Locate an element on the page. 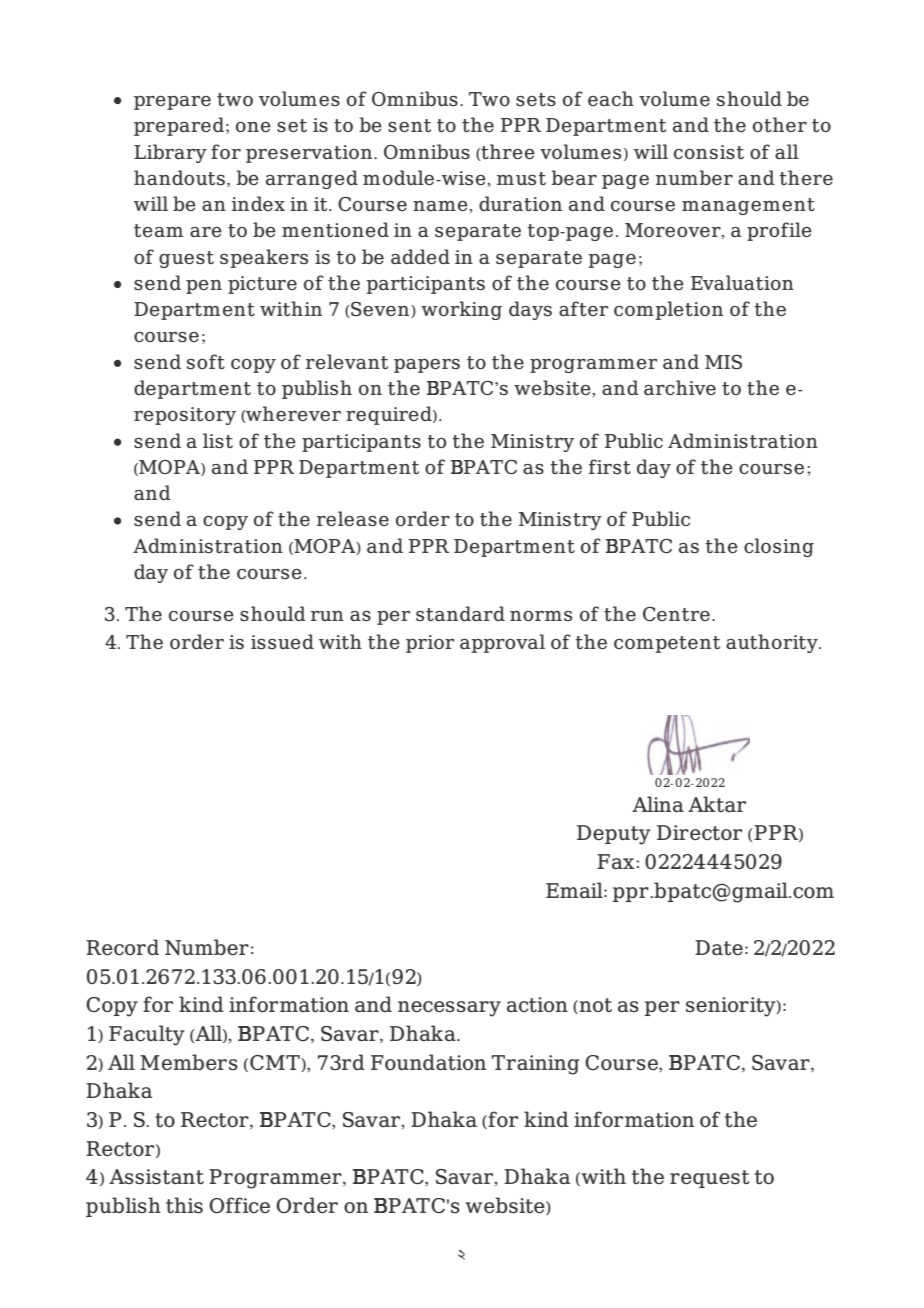 This page has height=1308, width=924. working is located at coordinates (461, 310).
